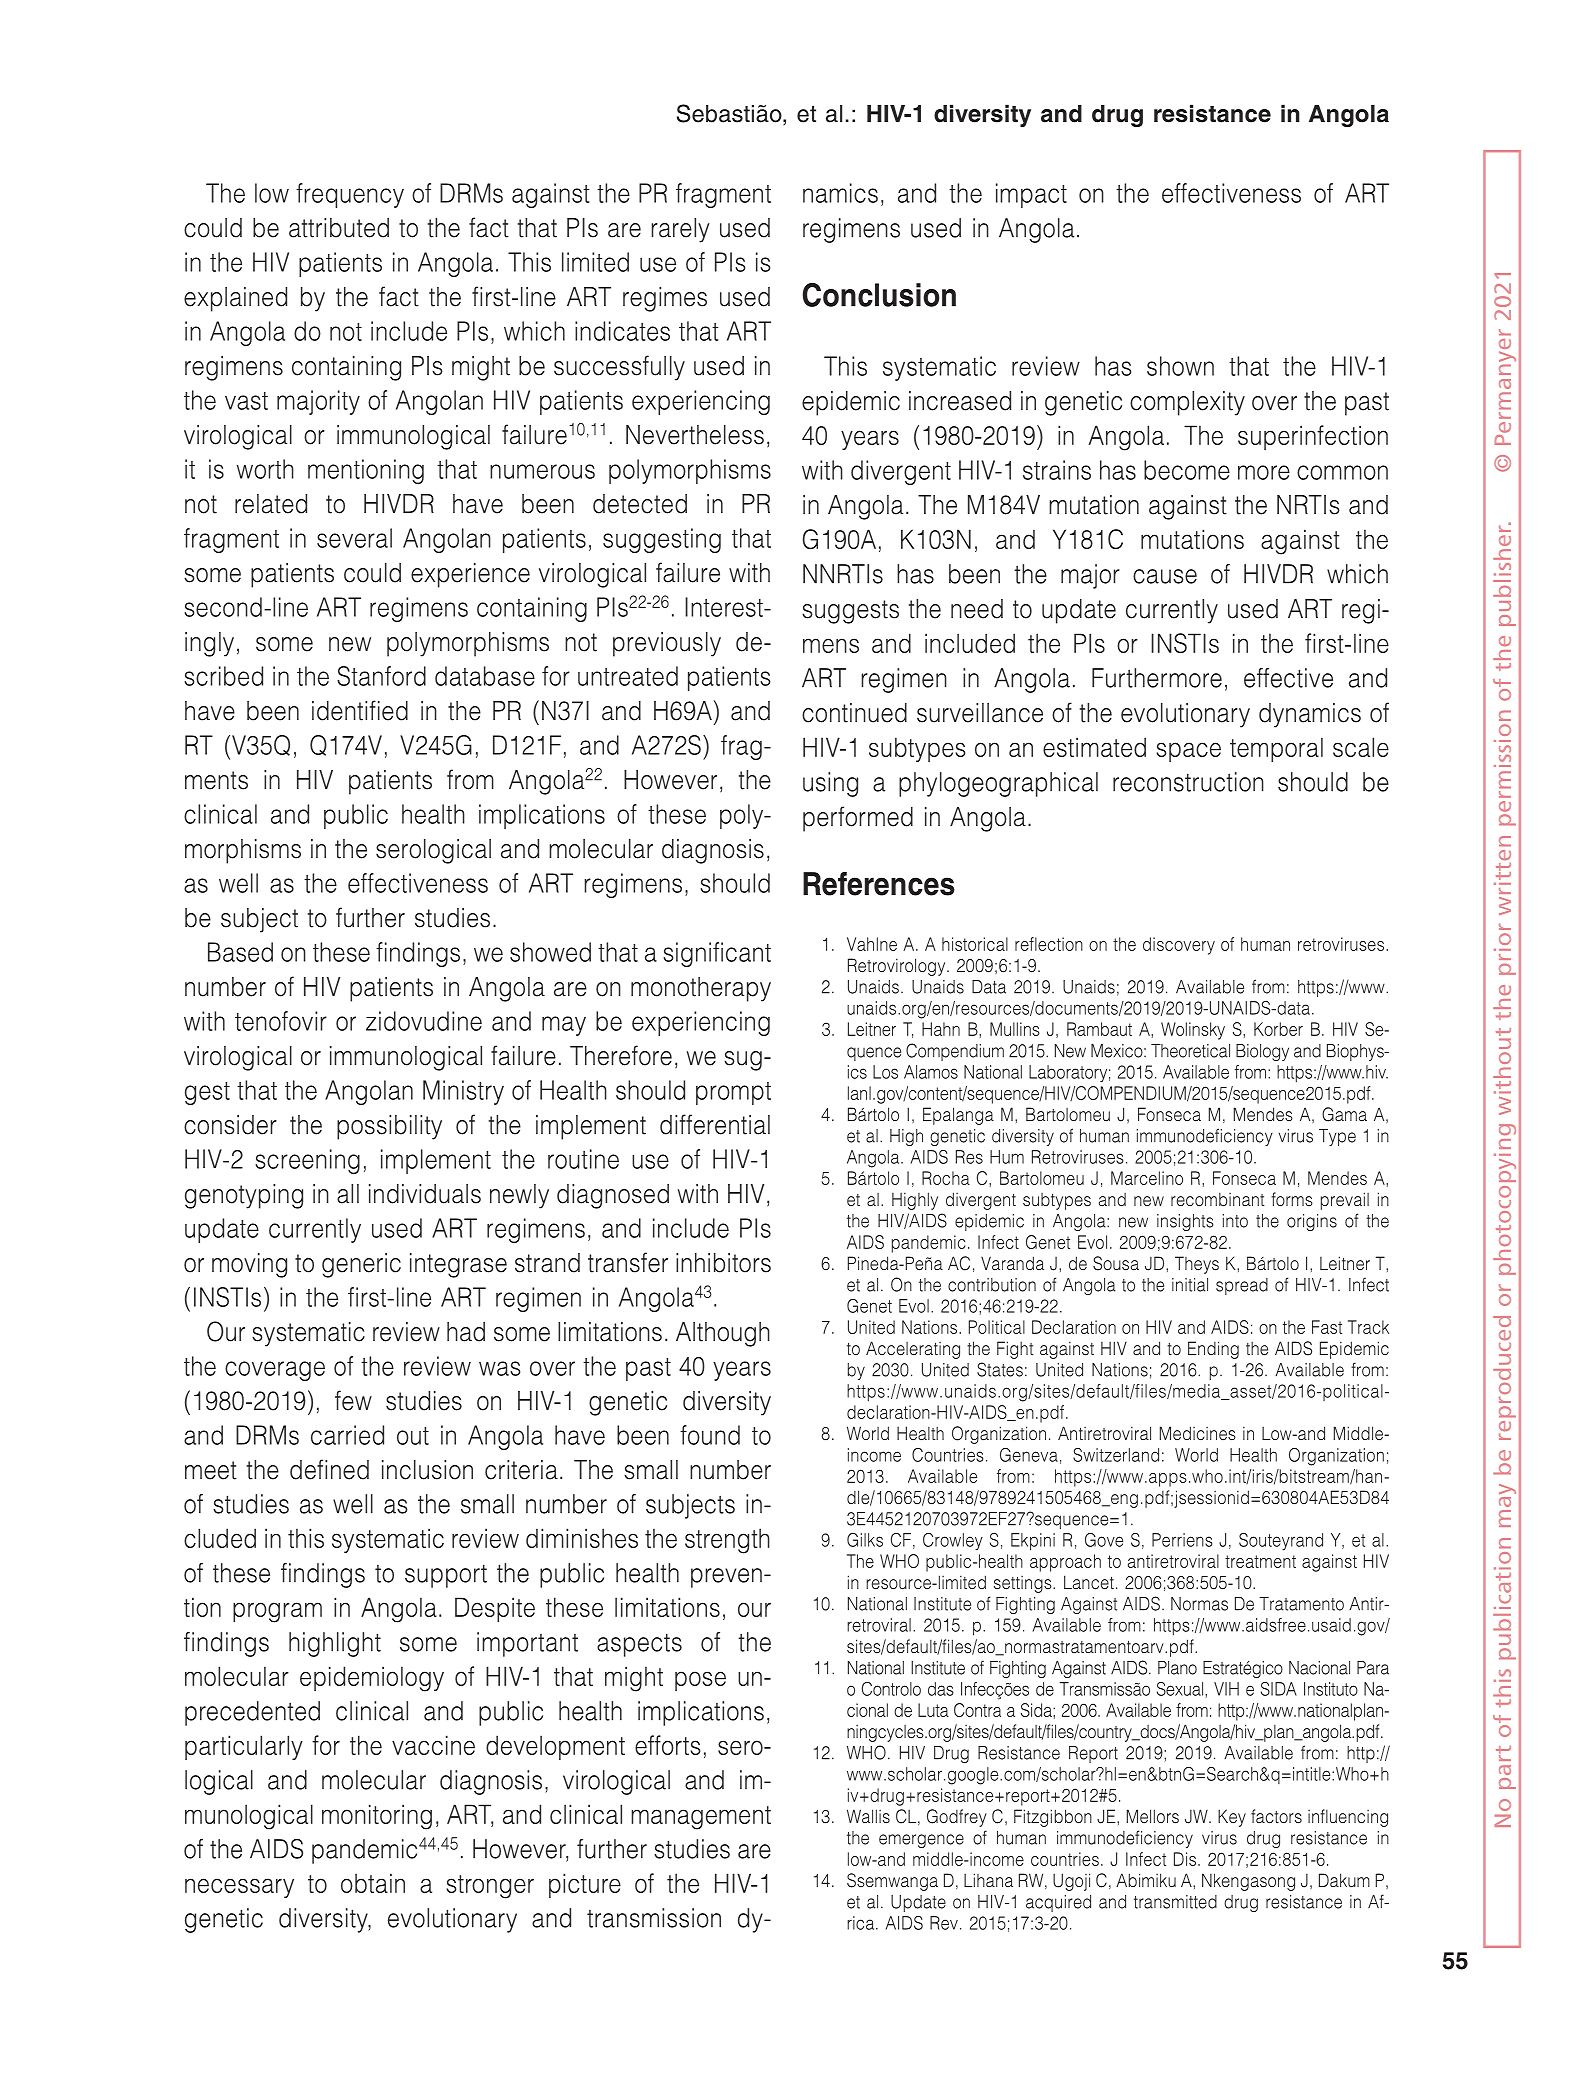 This screenshot has width=1573, height=2098. What do you see at coordinates (879, 295) in the screenshot?
I see `Conclusion` at bounding box center [879, 295].
